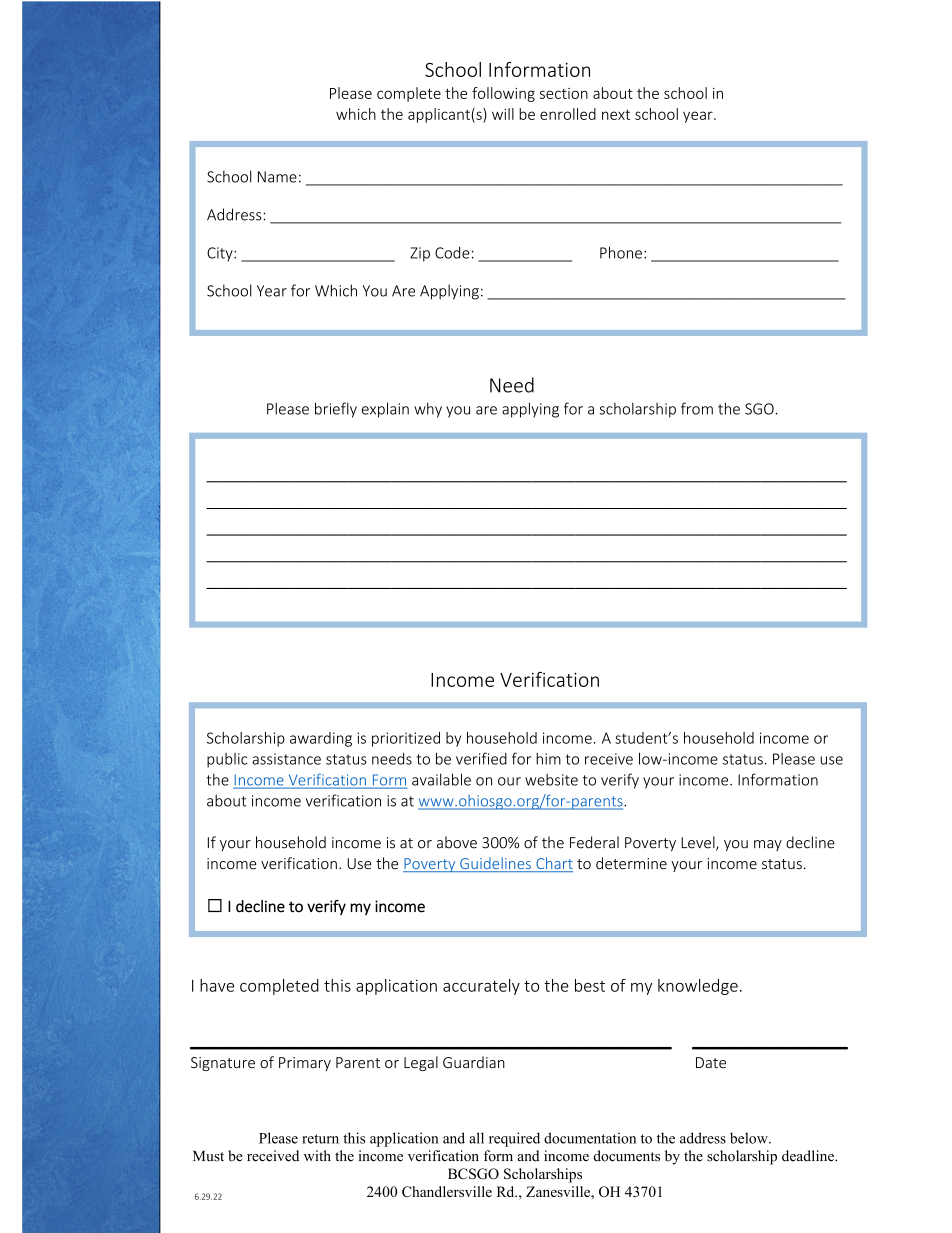 The height and width of the screenshot is (1233, 952). Describe the element at coordinates (616, 114) in the screenshot. I see `next` at that location.
